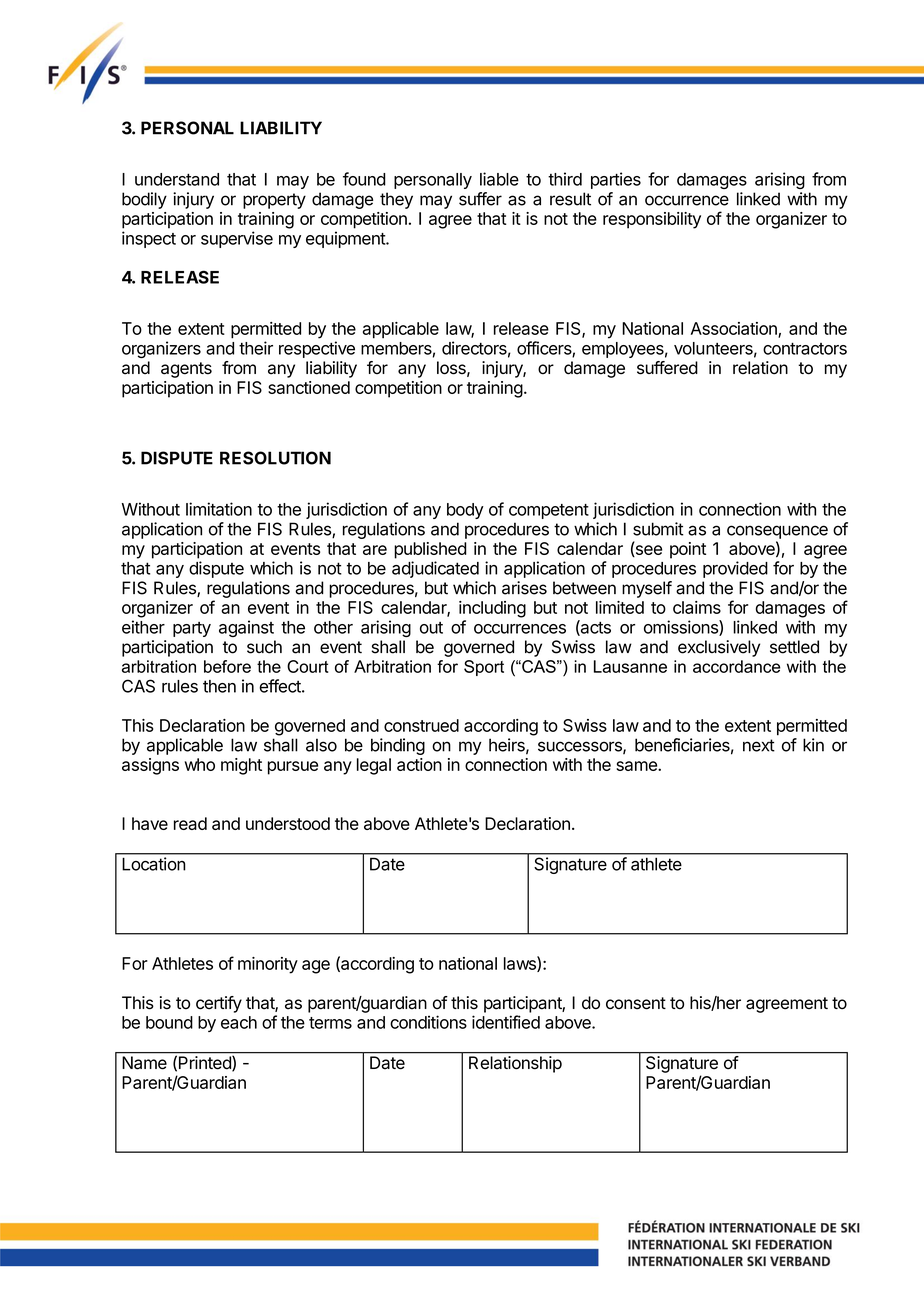  I want to click on liable, so click(499, 179).
